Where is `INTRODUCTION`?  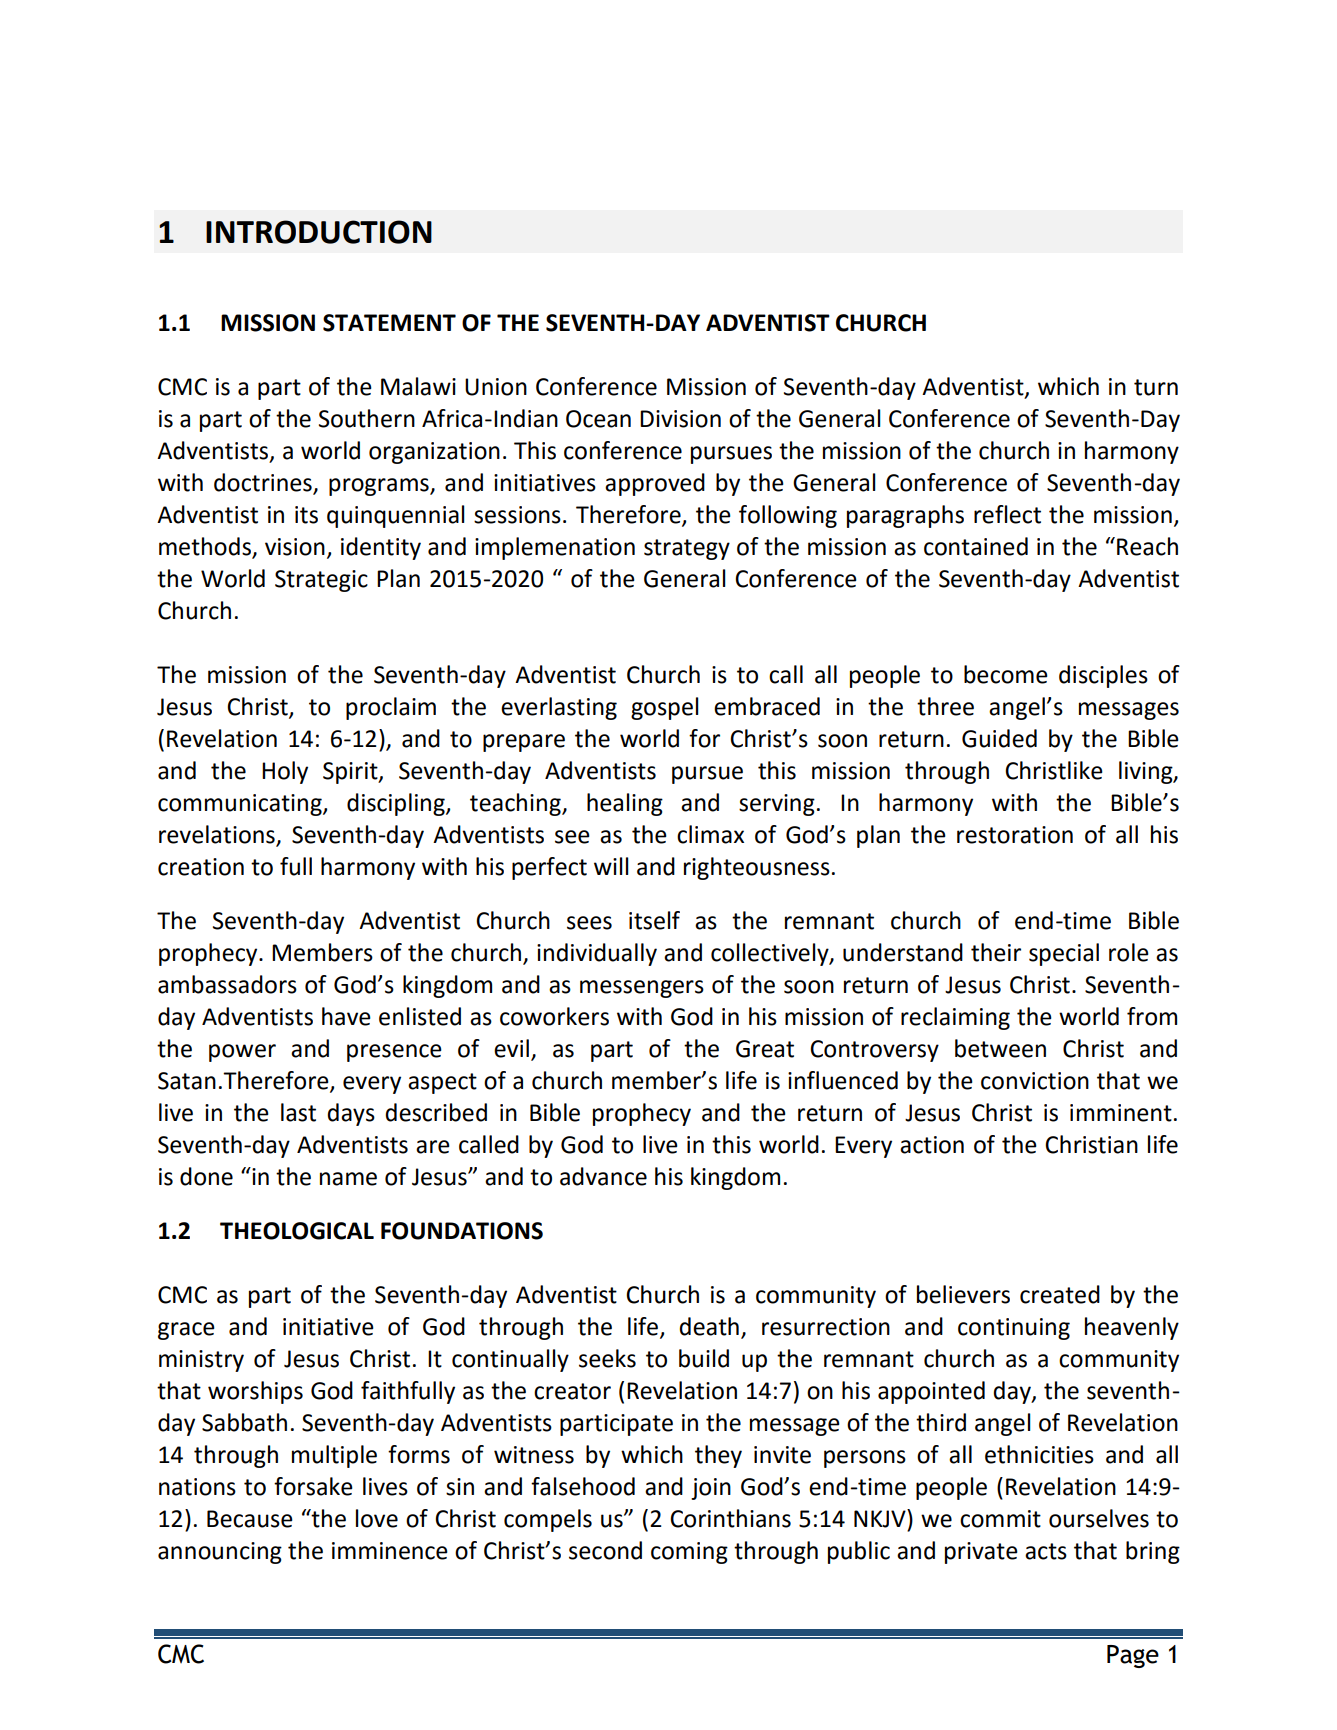
INTRODUCTION is located at coordinates (319, 232).
